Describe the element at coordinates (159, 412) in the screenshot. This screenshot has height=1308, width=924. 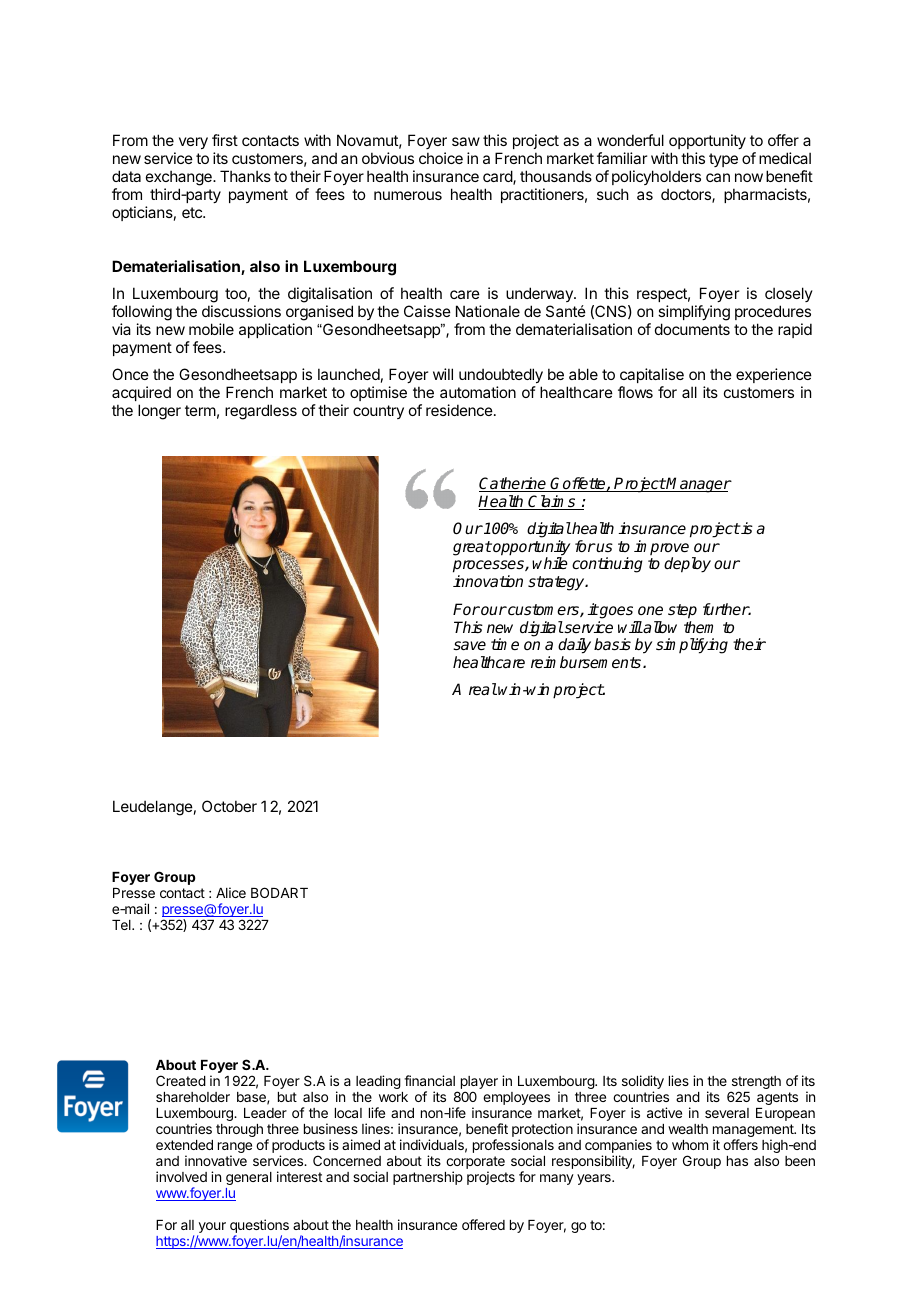
I see `longer` at that location.
